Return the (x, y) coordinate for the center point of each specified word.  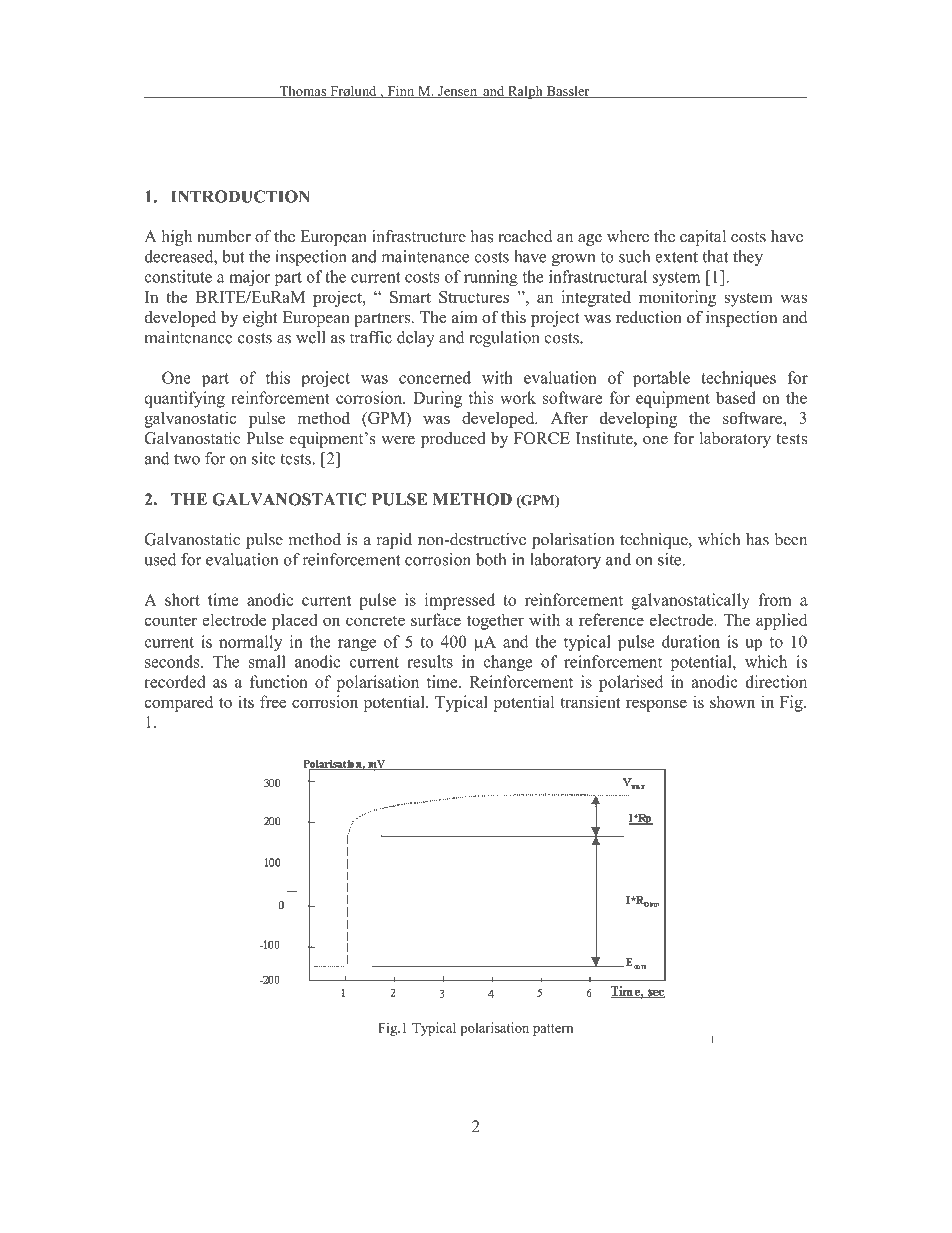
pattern (553, 1030)
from (775, 599)
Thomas (303, 92)
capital (703, 238)
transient (590, 701)
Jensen (458, 92)
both (491, 559)
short (182, 599)
